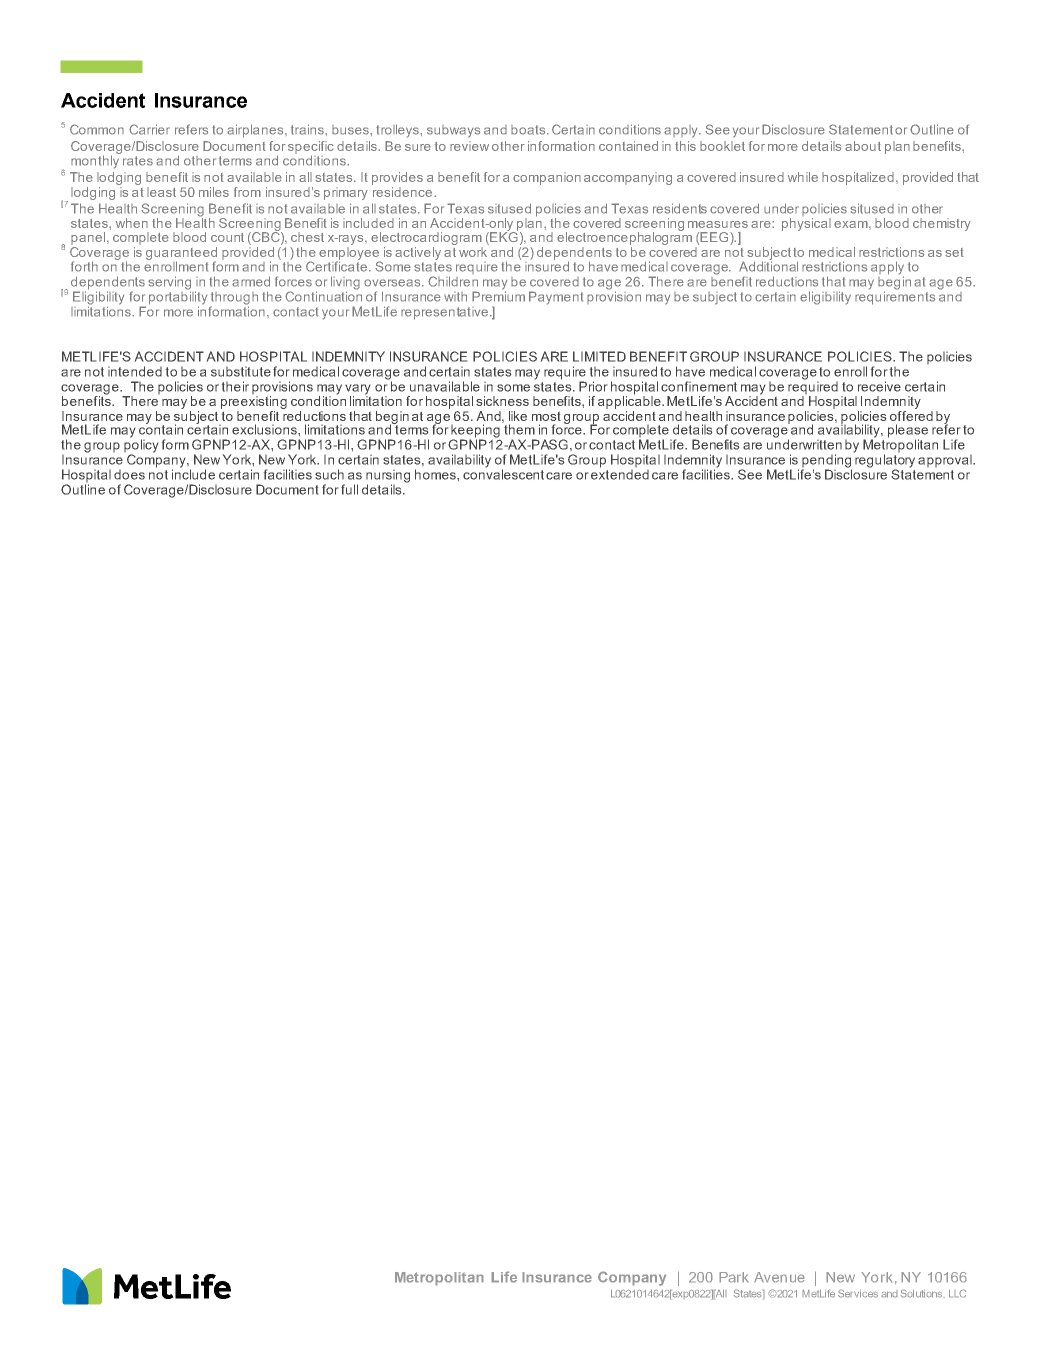  What do you see at coordinates (863, 146) in the document?
I see `about` at bounding box center [863, 146].
